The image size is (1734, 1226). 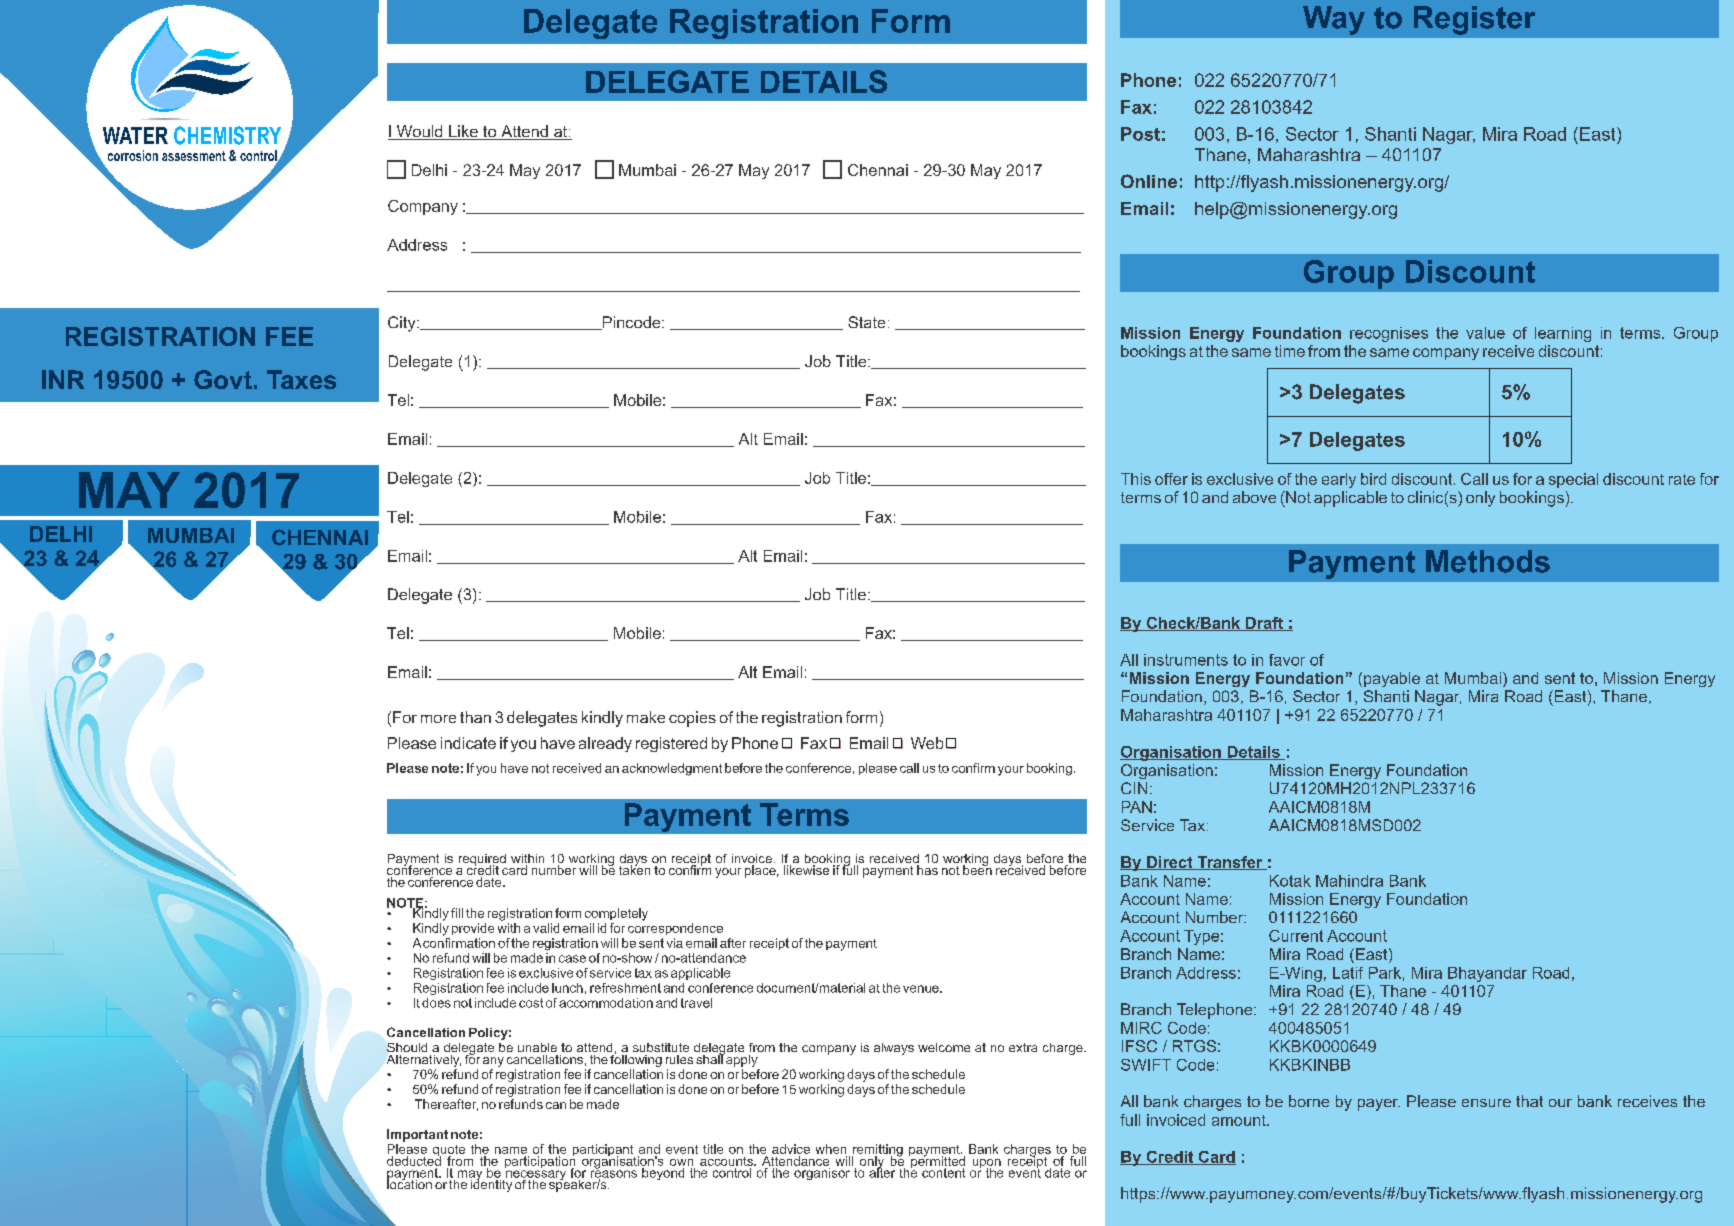 I want to click on assessment, so click(x=194, y=156).
